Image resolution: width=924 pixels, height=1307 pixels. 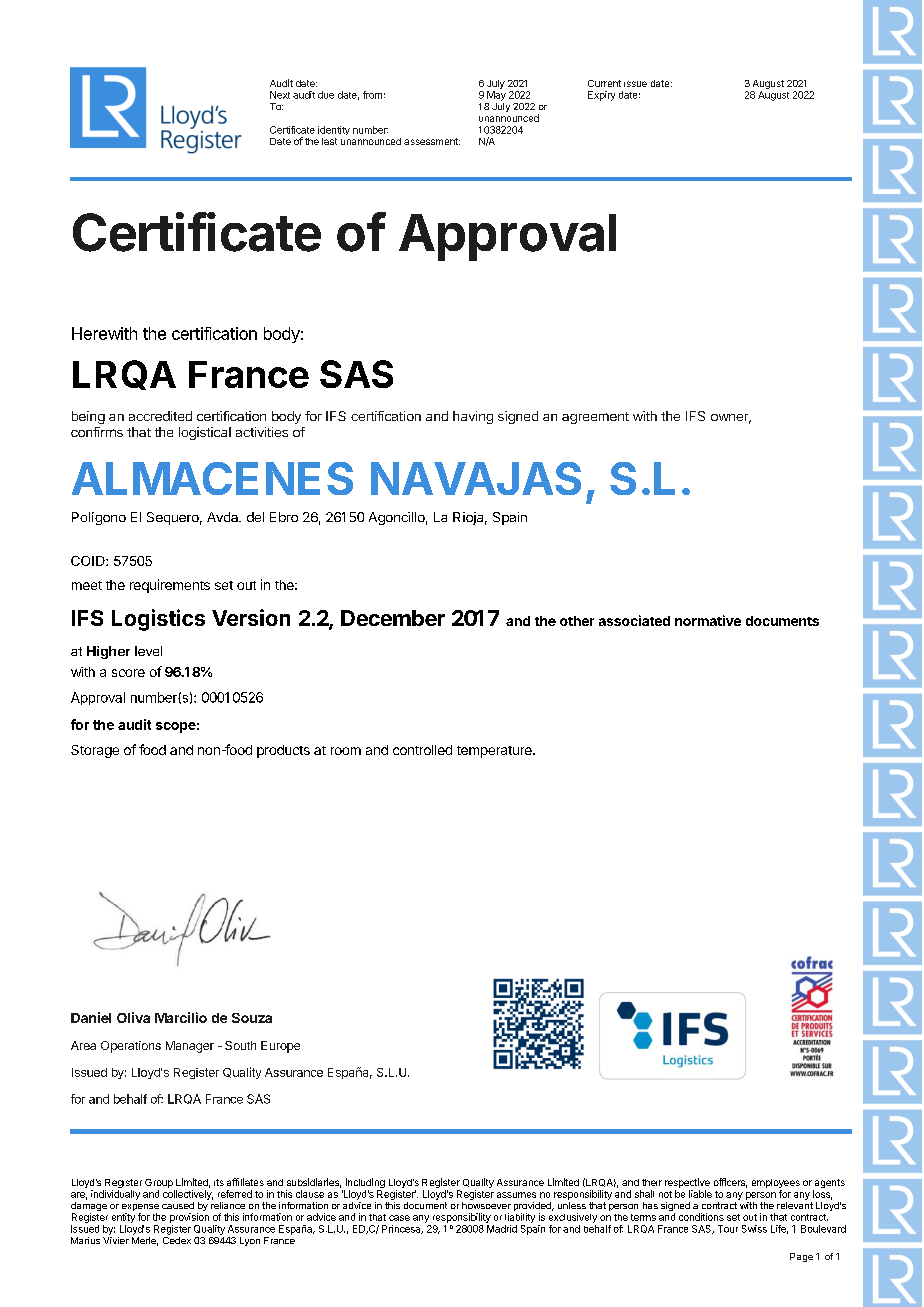 I want to click on Expiry, so click(x=601, y=96).
